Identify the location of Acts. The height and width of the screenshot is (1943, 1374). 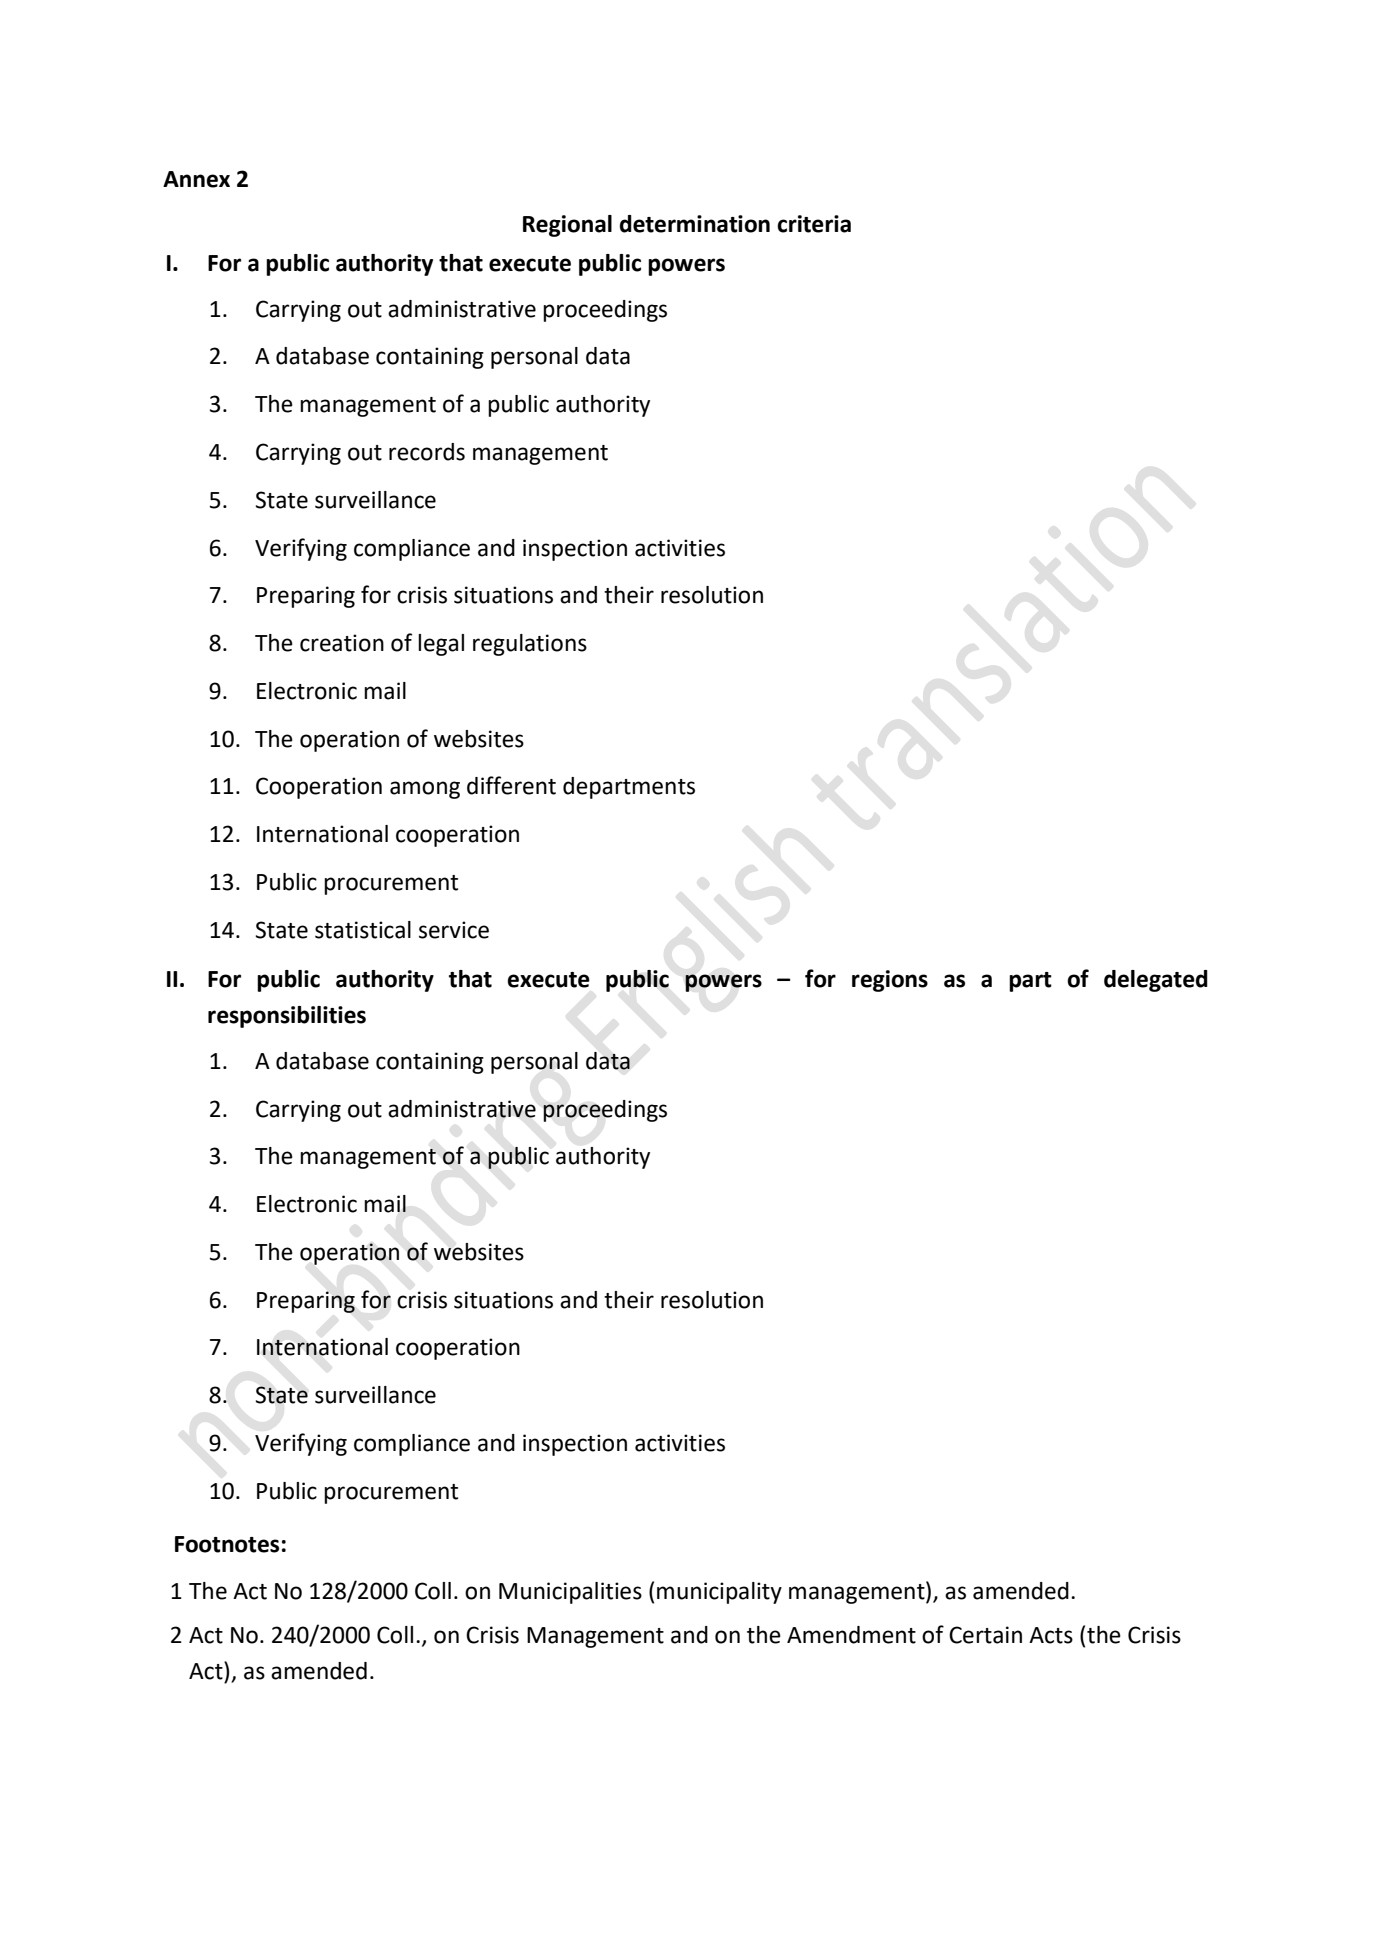
(1051, 1635).
